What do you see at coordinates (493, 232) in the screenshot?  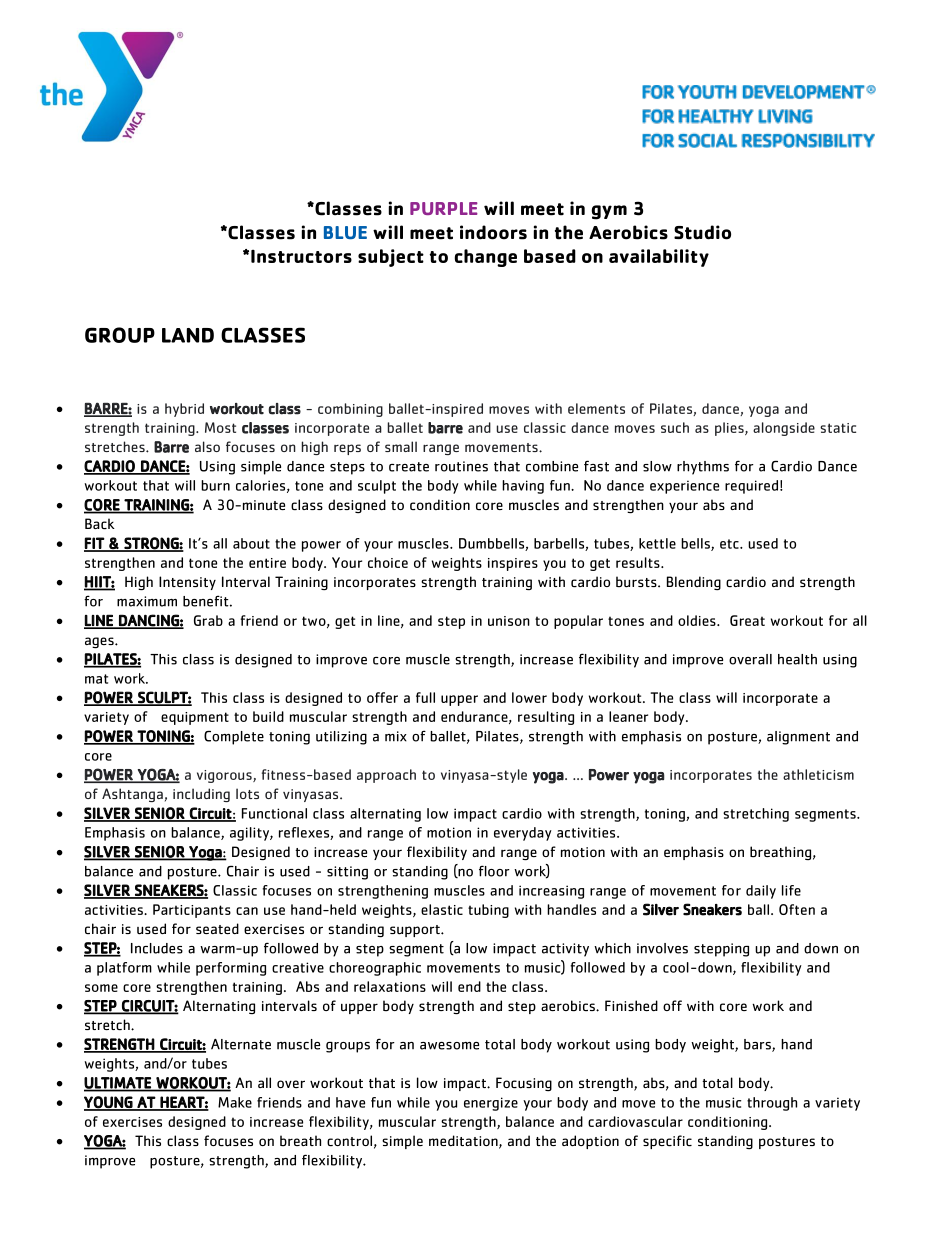 I see `indoors` at bounding box center [493, 232].
